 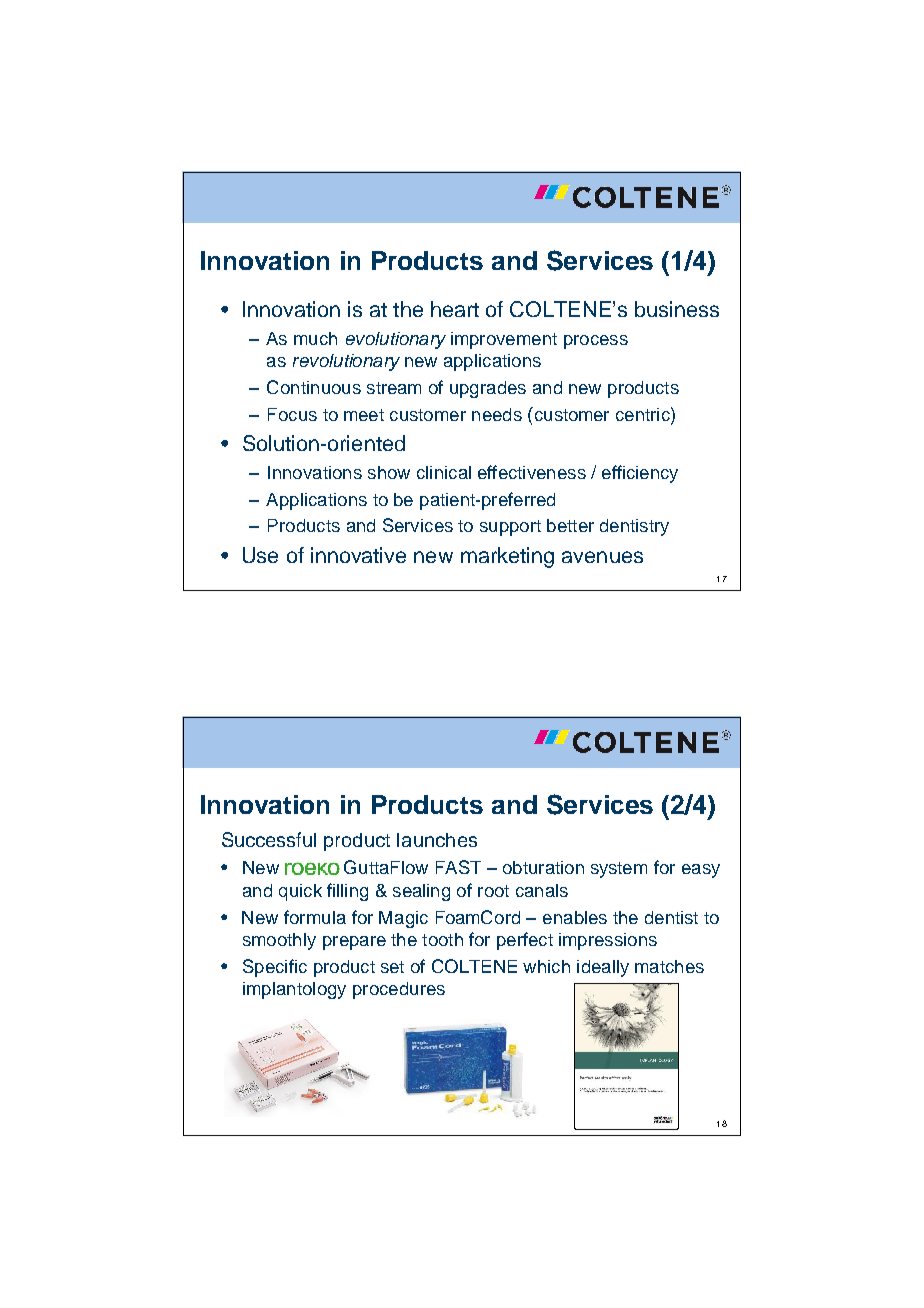 What do you see at coordinates (315, 338) in the document?
I see `much` at bounding box center [315, 338].
